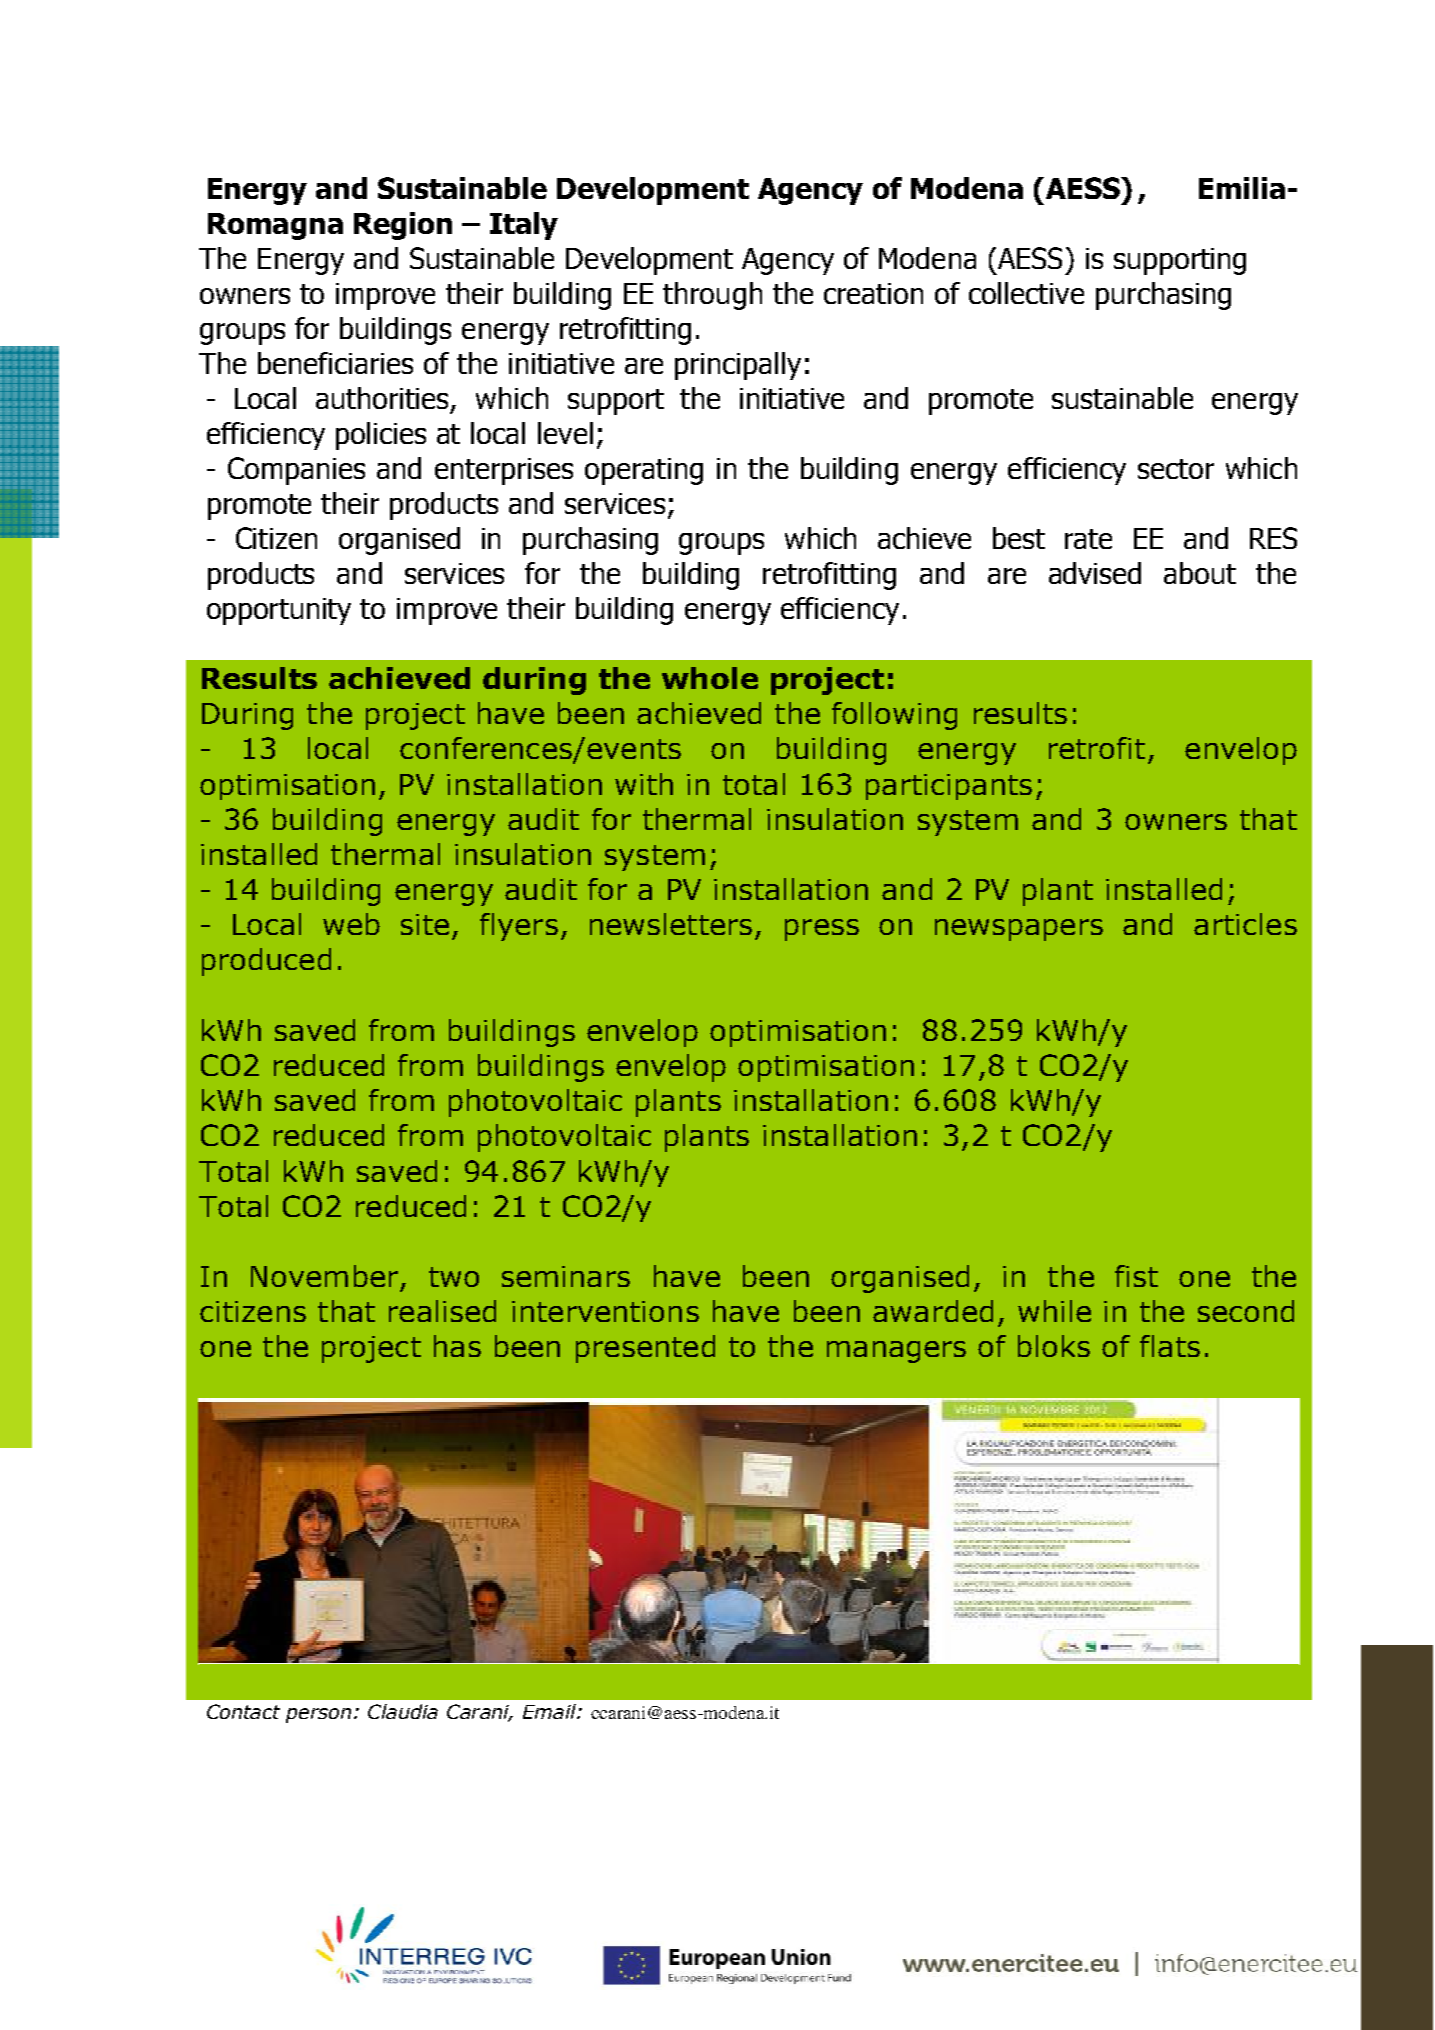 The width and height of the screenshot is (1435, 2030). Describe the element at coordinates (822, 930) in the screenshot. I see `press` at that location.
